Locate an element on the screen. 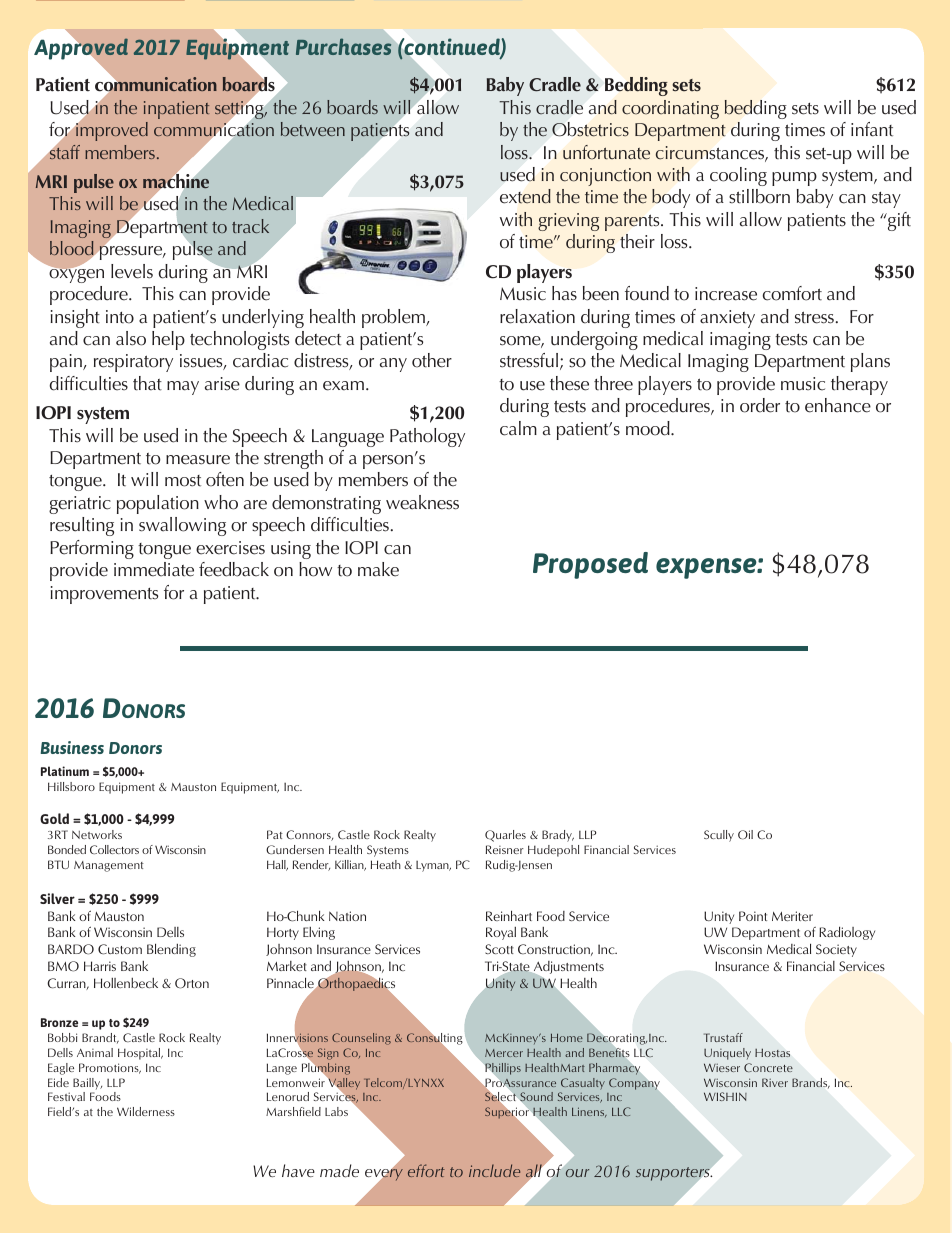 The width and height of the screenshot is (952, 1233). Wilderness is located at coordinates (146, 1111).
